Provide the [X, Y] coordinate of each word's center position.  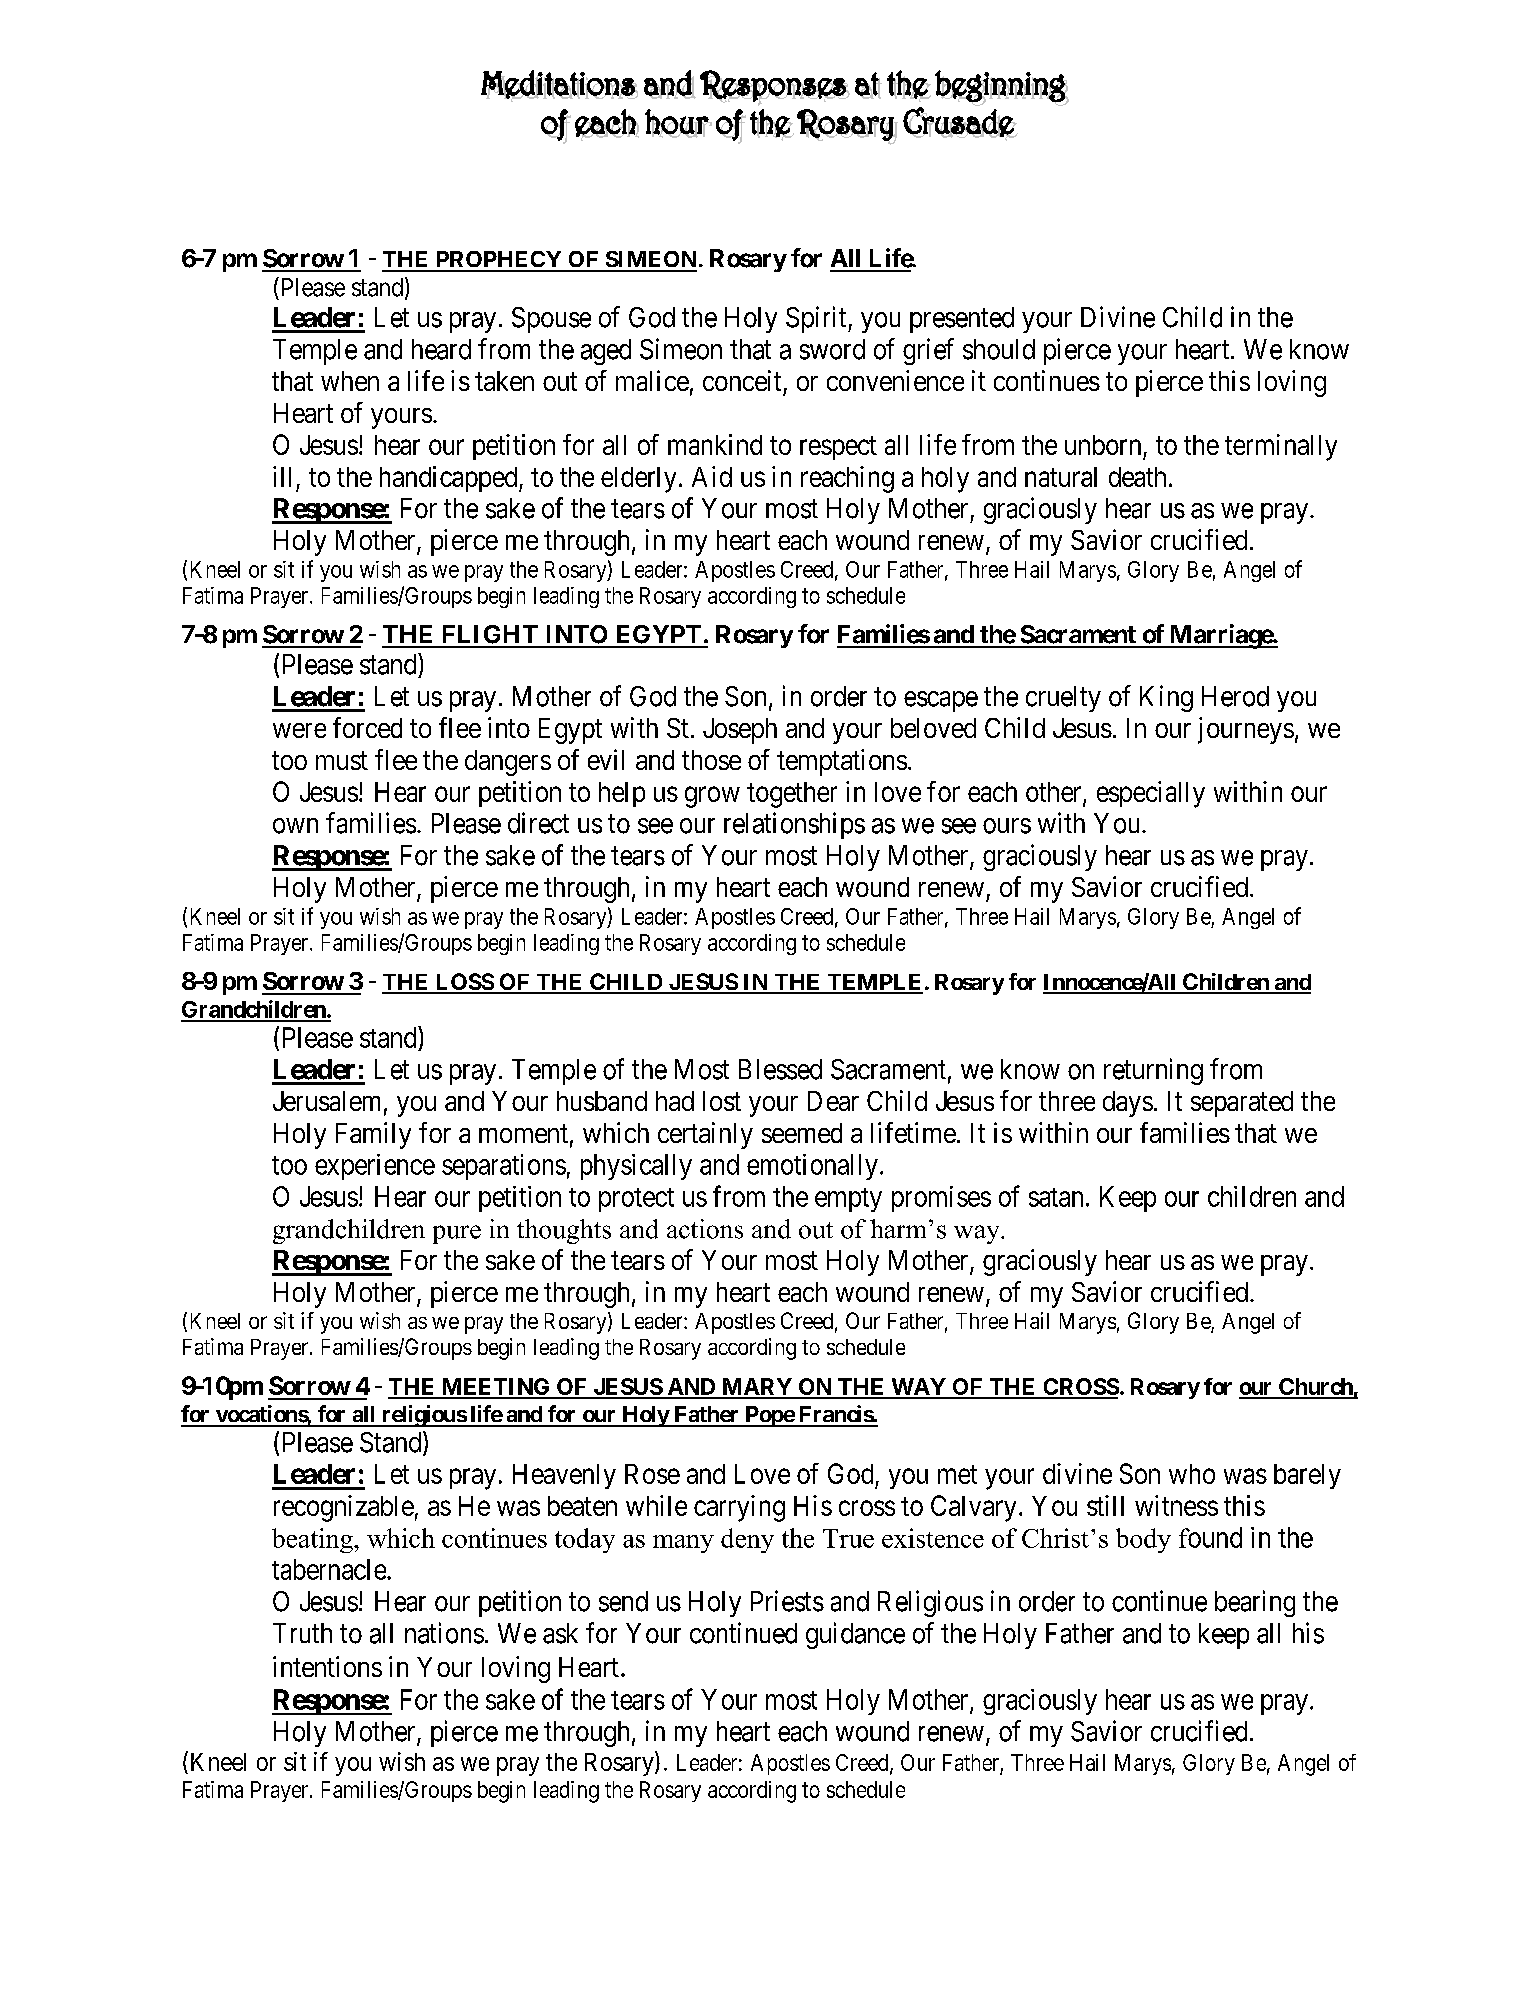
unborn [1103, 445]
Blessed [780, 1069]
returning [1153, 1071]
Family [373, 1135]
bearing [1255, 1603]
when [350, 381]
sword [832, 349]
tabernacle [329, 1569]
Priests [787, 1601]
